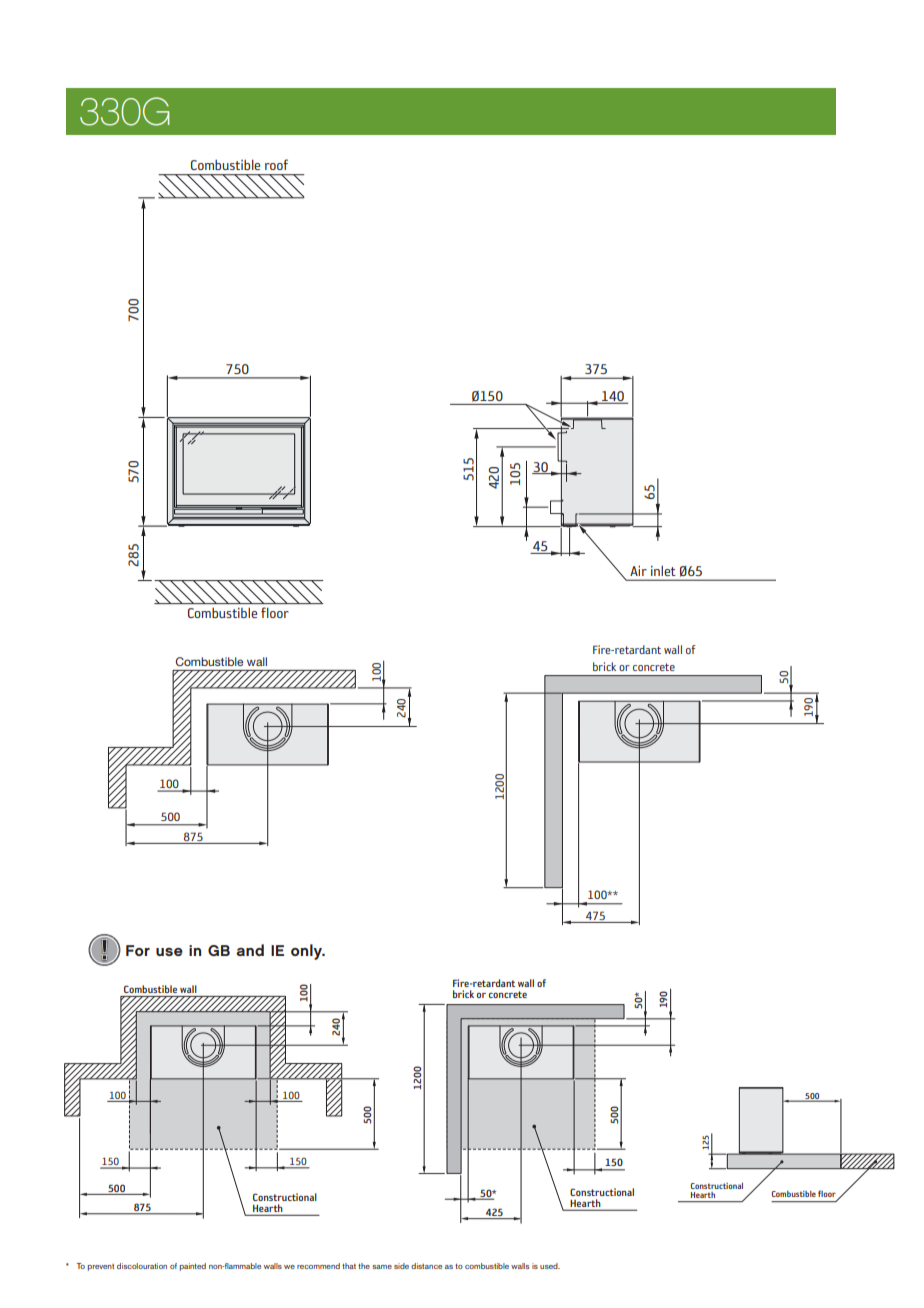 The height and width of the image is (1308, 924). What do you see at coordinates (401, 1266) in the image?
I see `side` at bounding box center [401, 1266].
